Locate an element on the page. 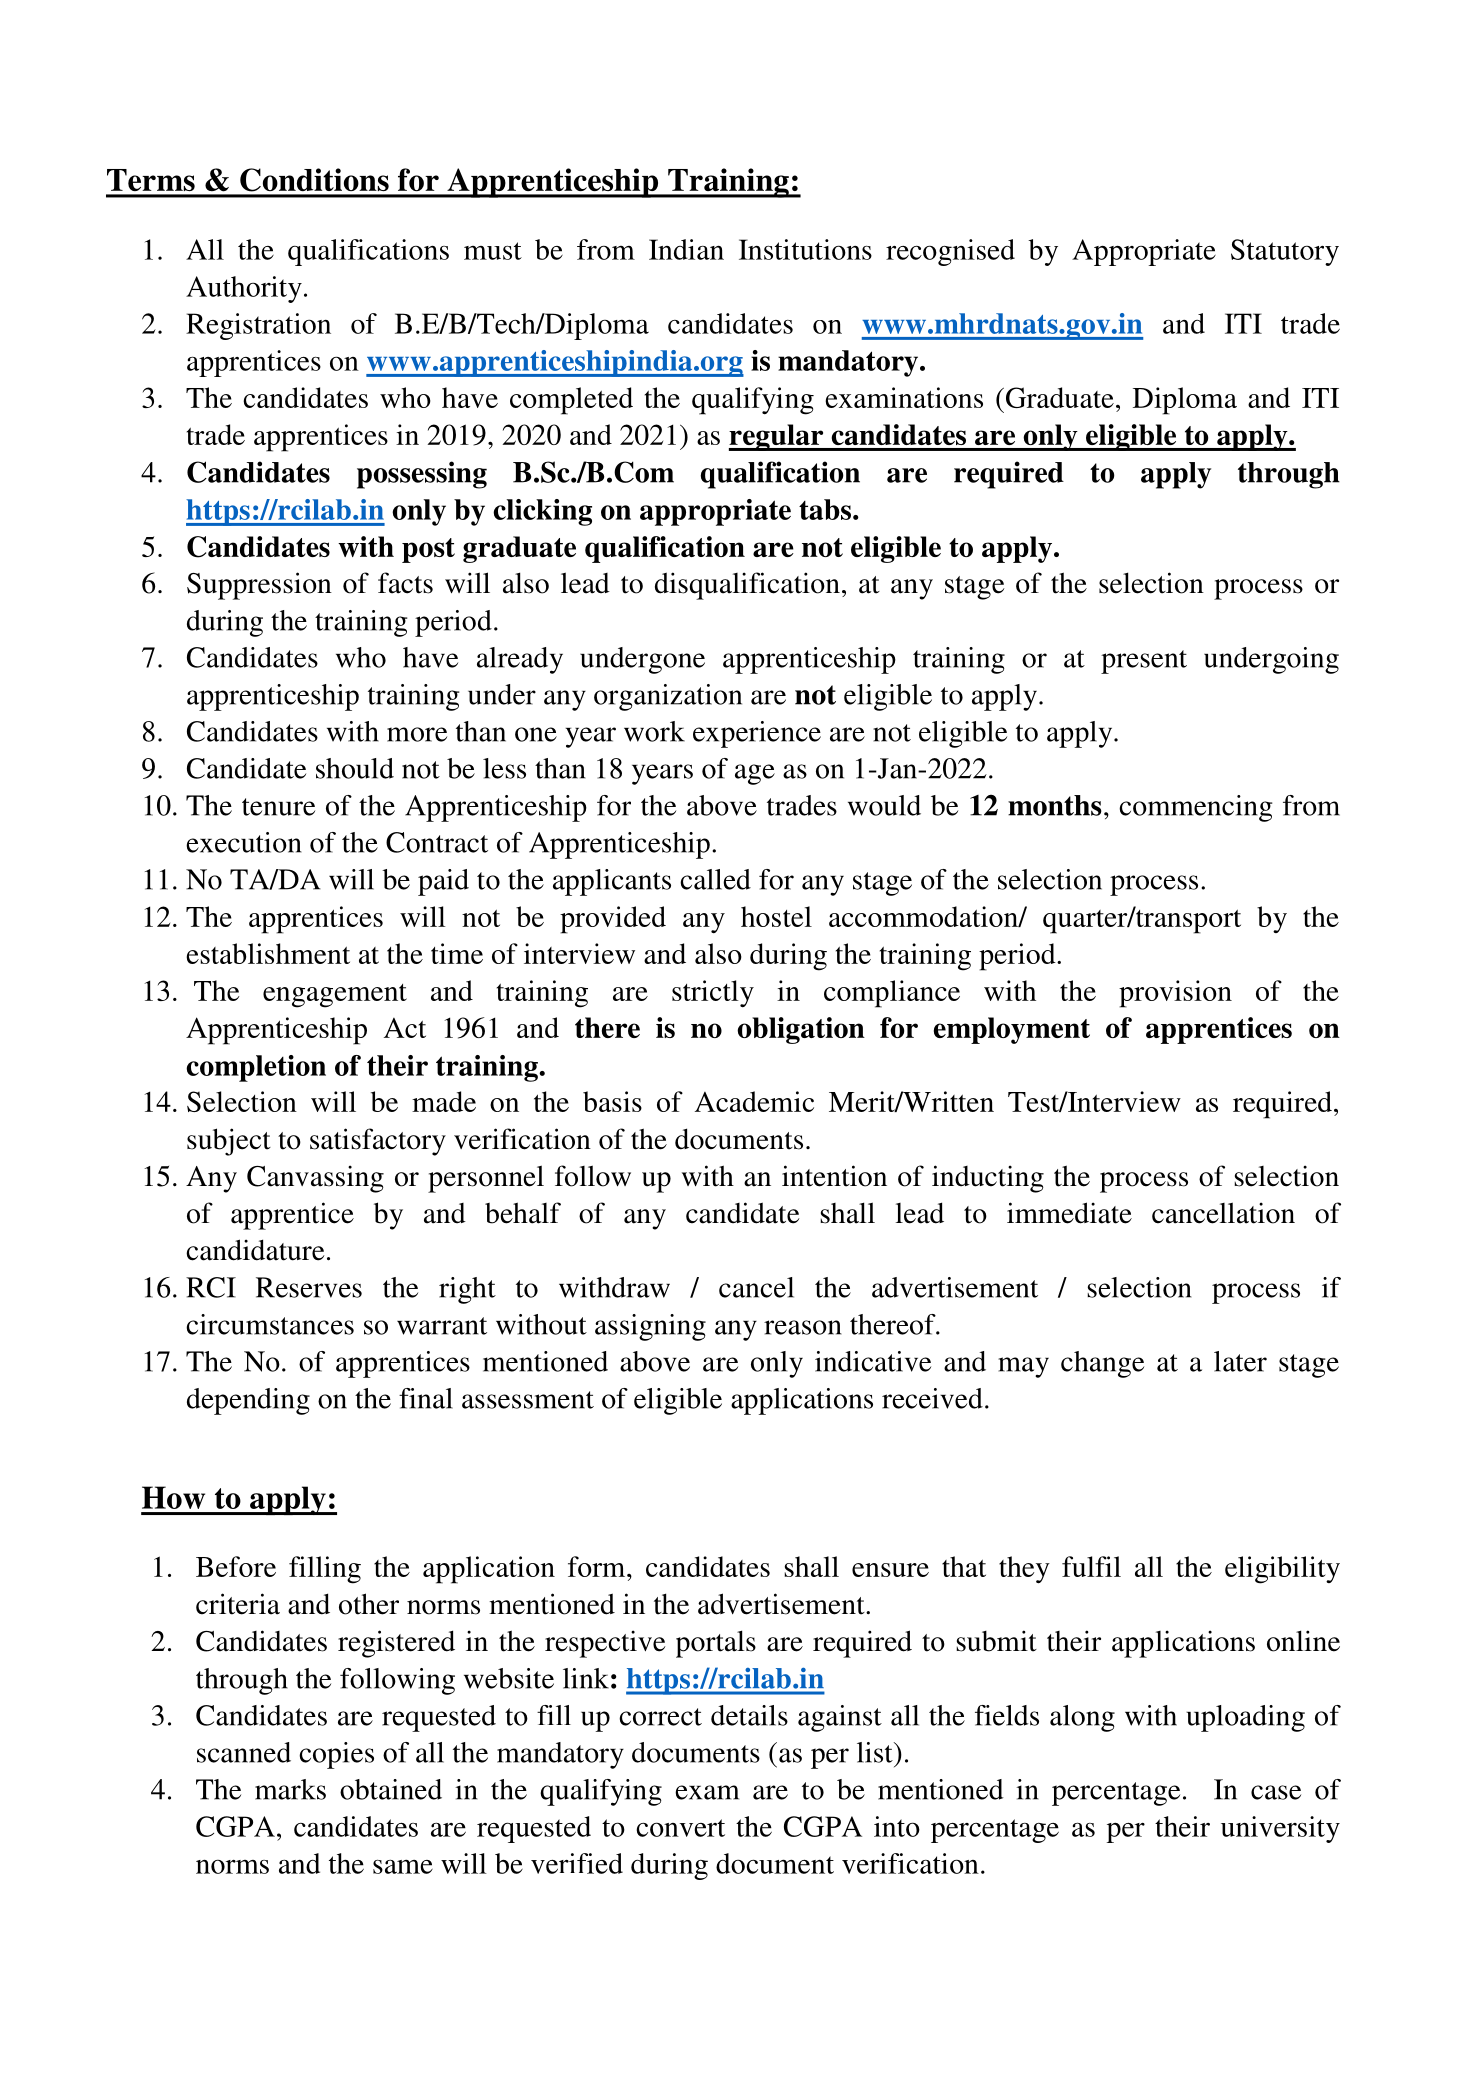 The width and height of the image is (1481, 2095). Indian is located at coordinates (686, 249).
